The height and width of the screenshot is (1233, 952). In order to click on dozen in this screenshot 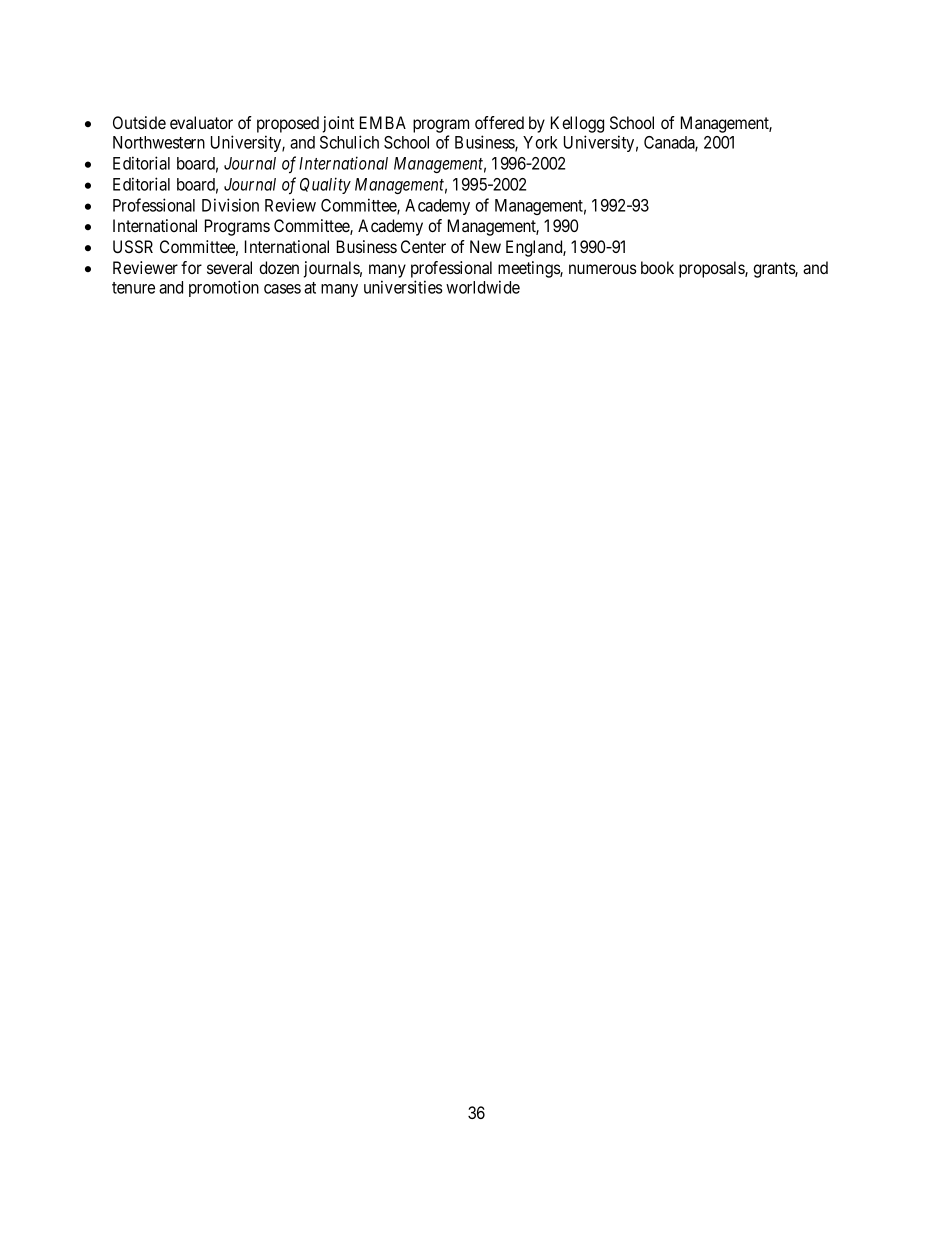, I will do `click(279, 267)`.
